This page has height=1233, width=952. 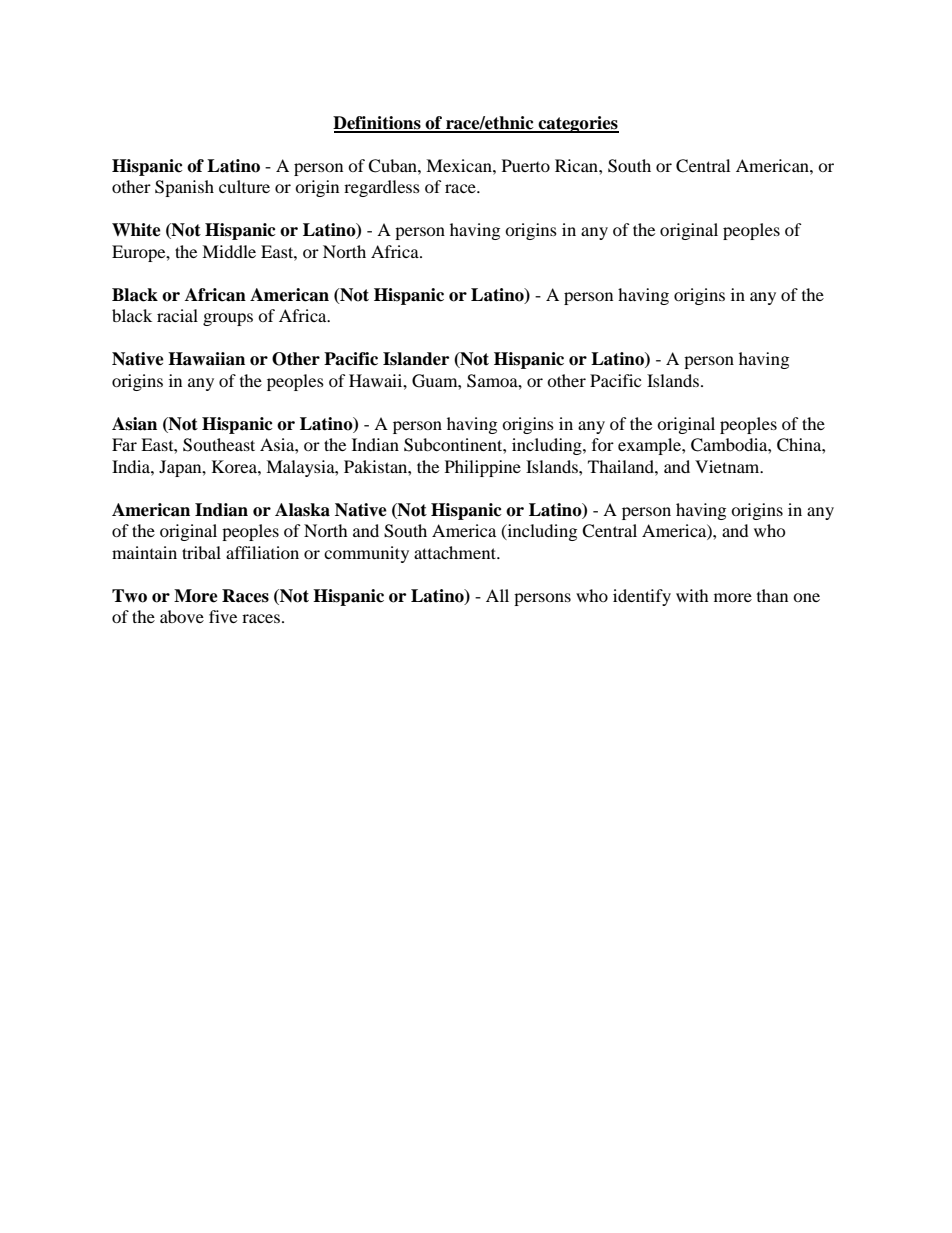 What do you see at coordinates (223, 616) in the page?
I see `five` at bounding box center [223, 616].
